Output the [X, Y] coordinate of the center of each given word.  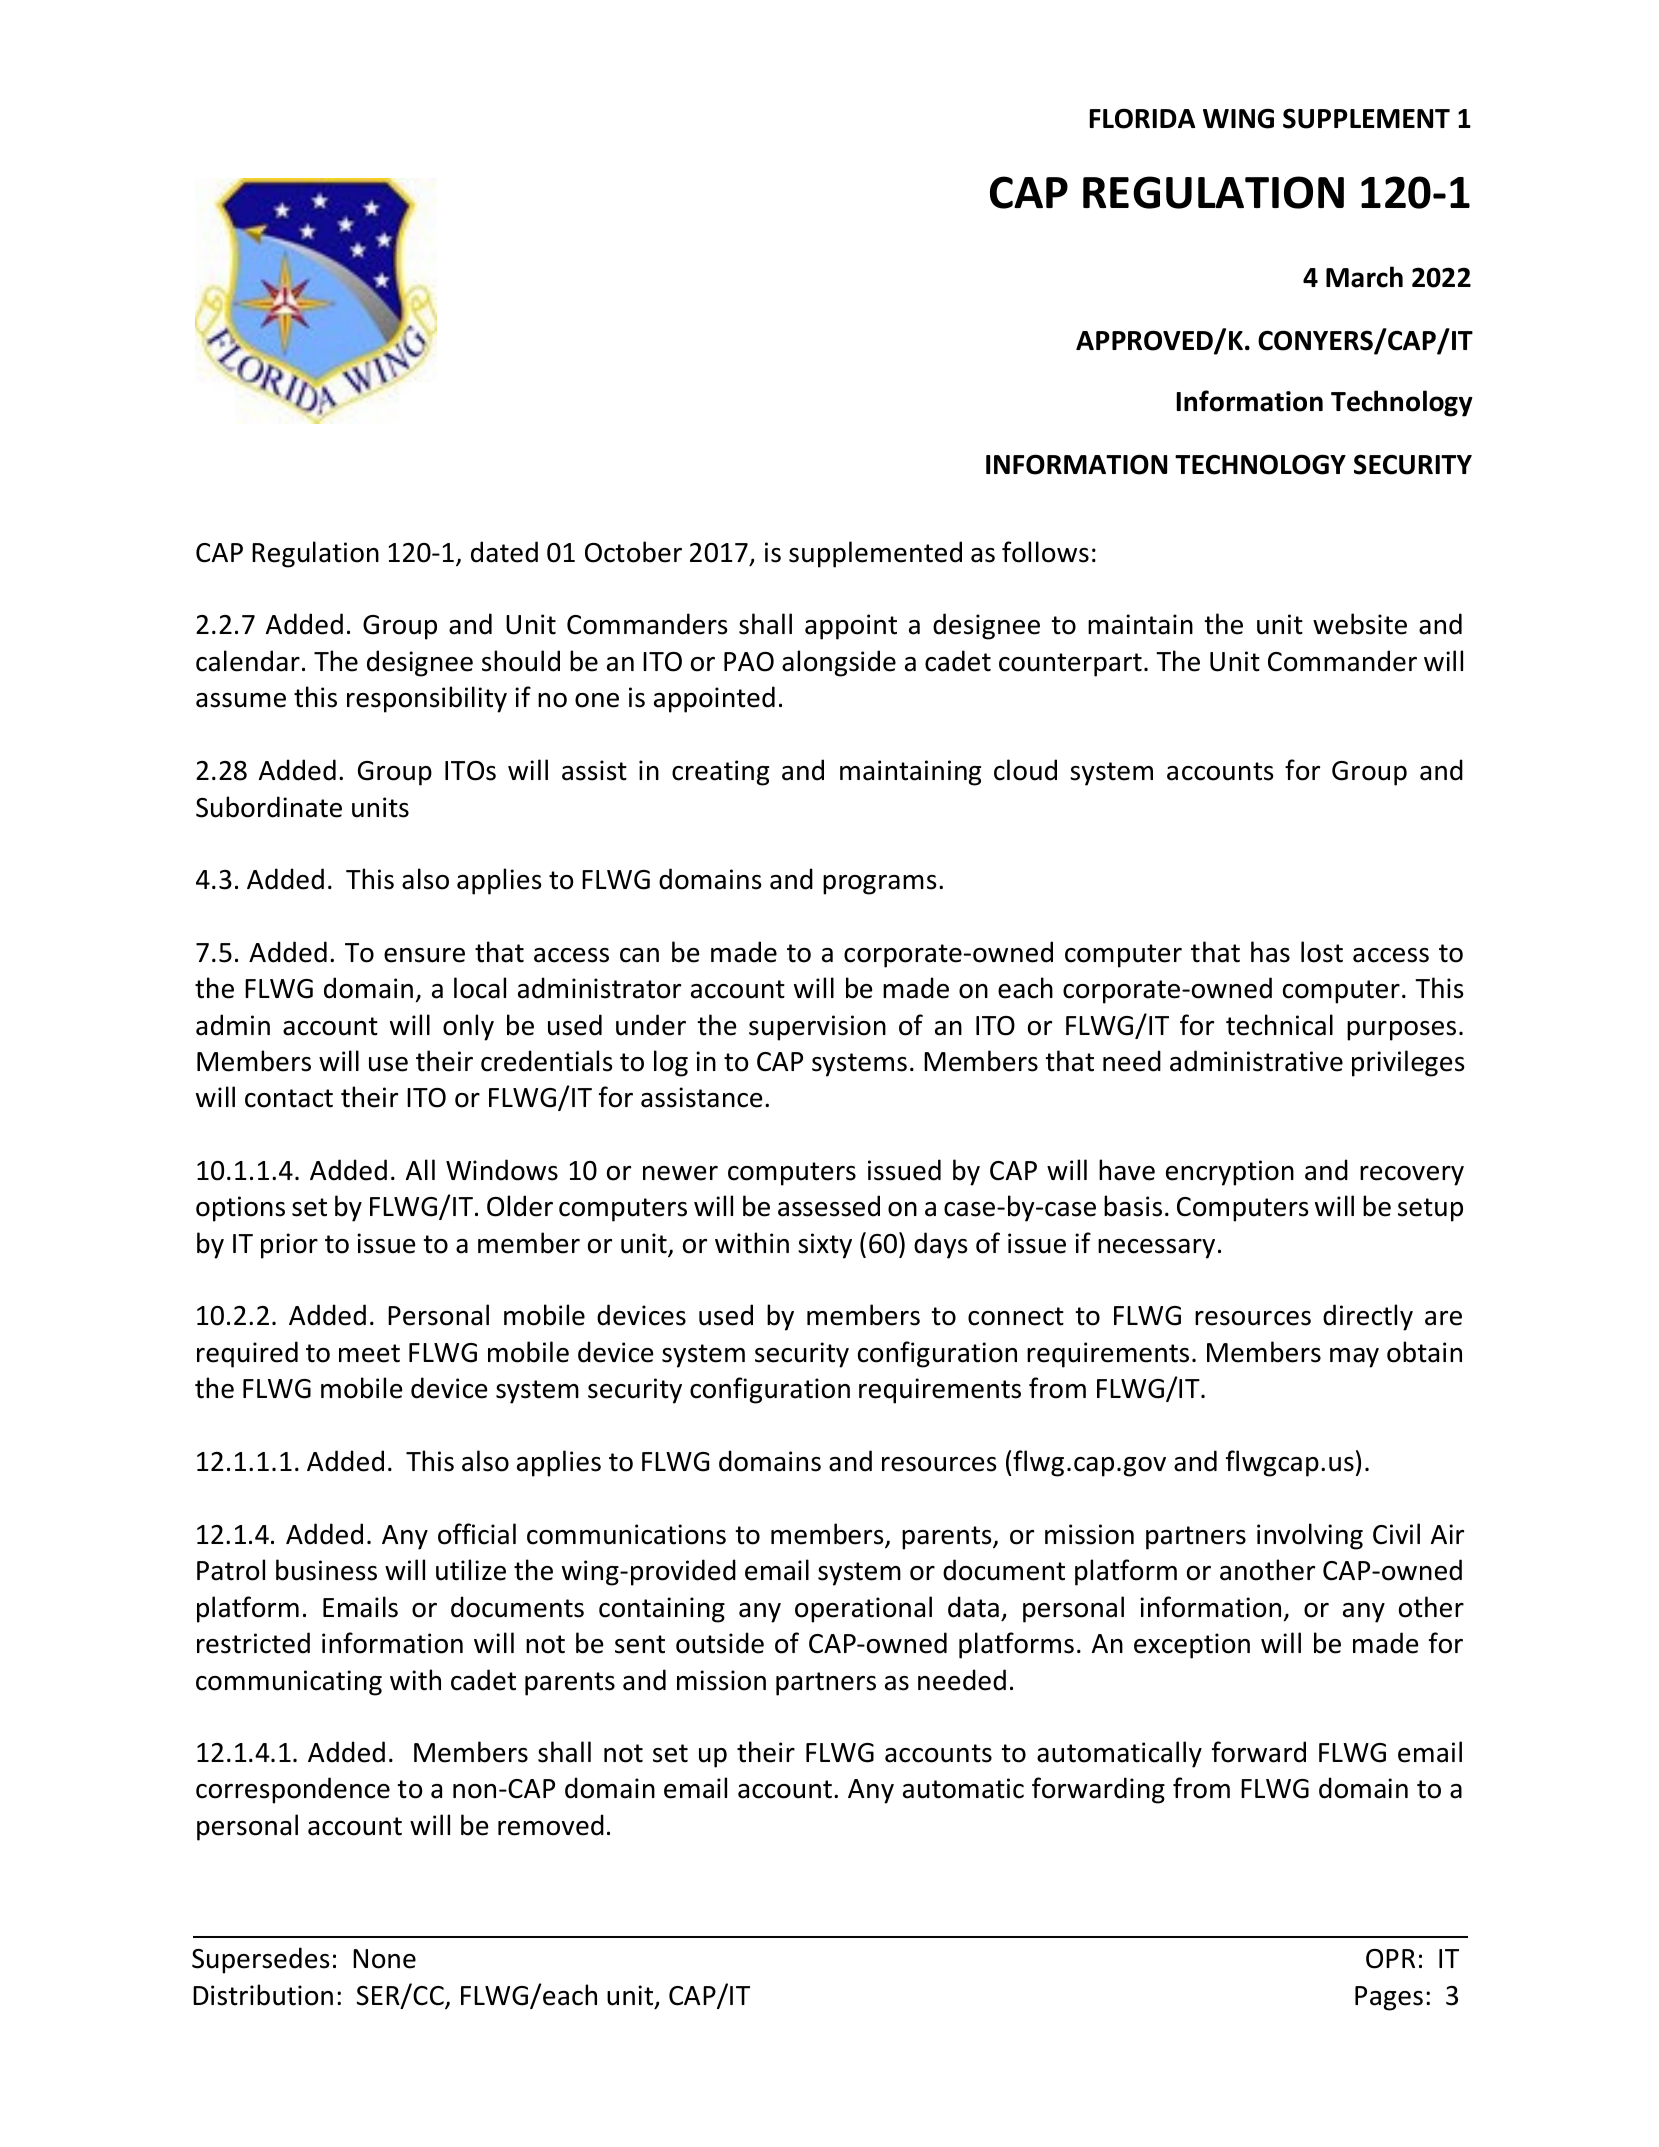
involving [1310, 1536]
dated [504, 552]
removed [551, 1825]
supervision [817, 1028]
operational [863, 1609]
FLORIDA [1142, 118]
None [384, 1959]
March [1364, 277]
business [326, 1570]
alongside [839, 663]
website [1360, 624]
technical [1279, 1025]
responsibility [427, 699]
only [468, 1027]
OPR [1390, 1959]
